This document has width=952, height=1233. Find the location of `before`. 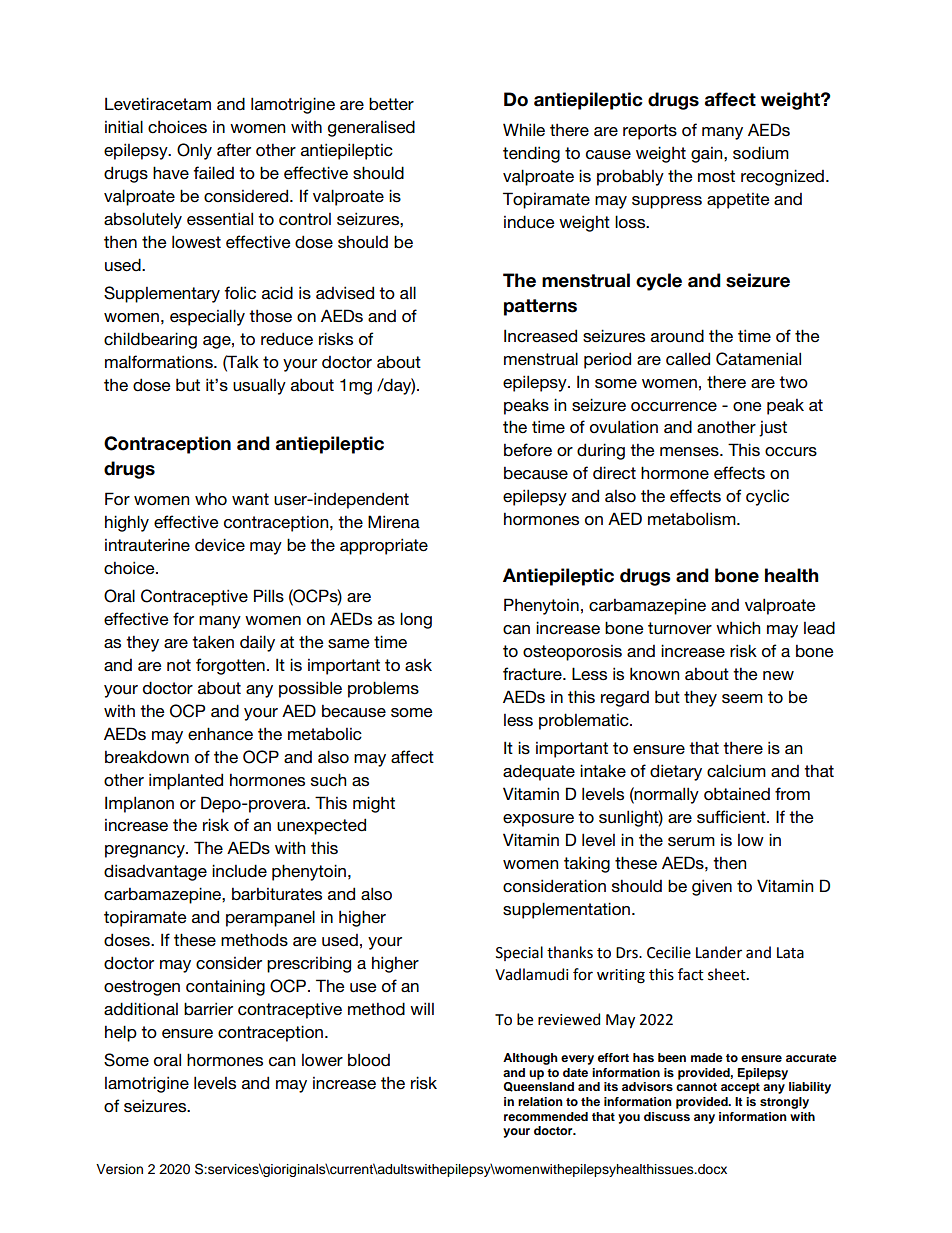

before is located at coordinates (528, 450).
